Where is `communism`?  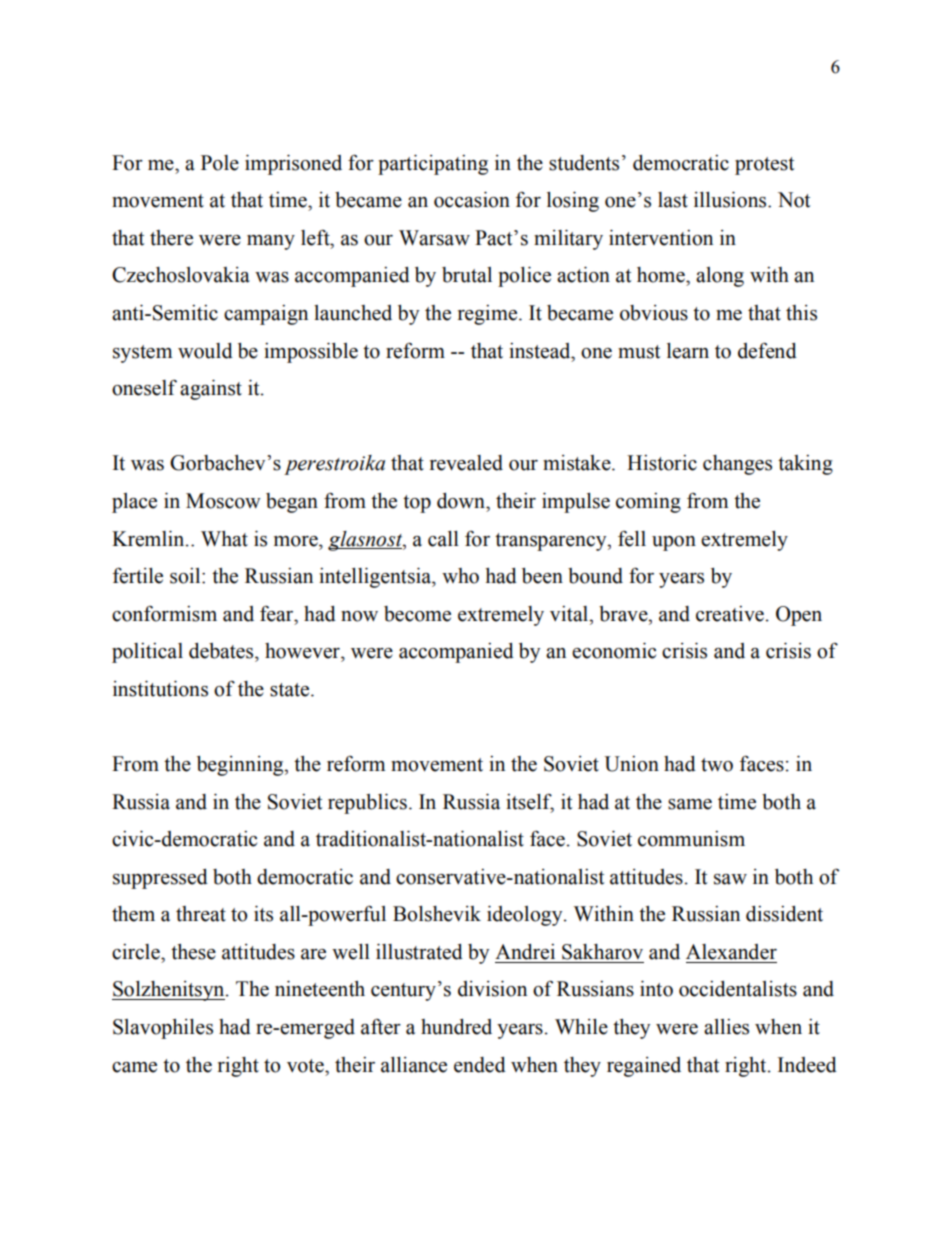
communism is located at coordinates (691, 839).
